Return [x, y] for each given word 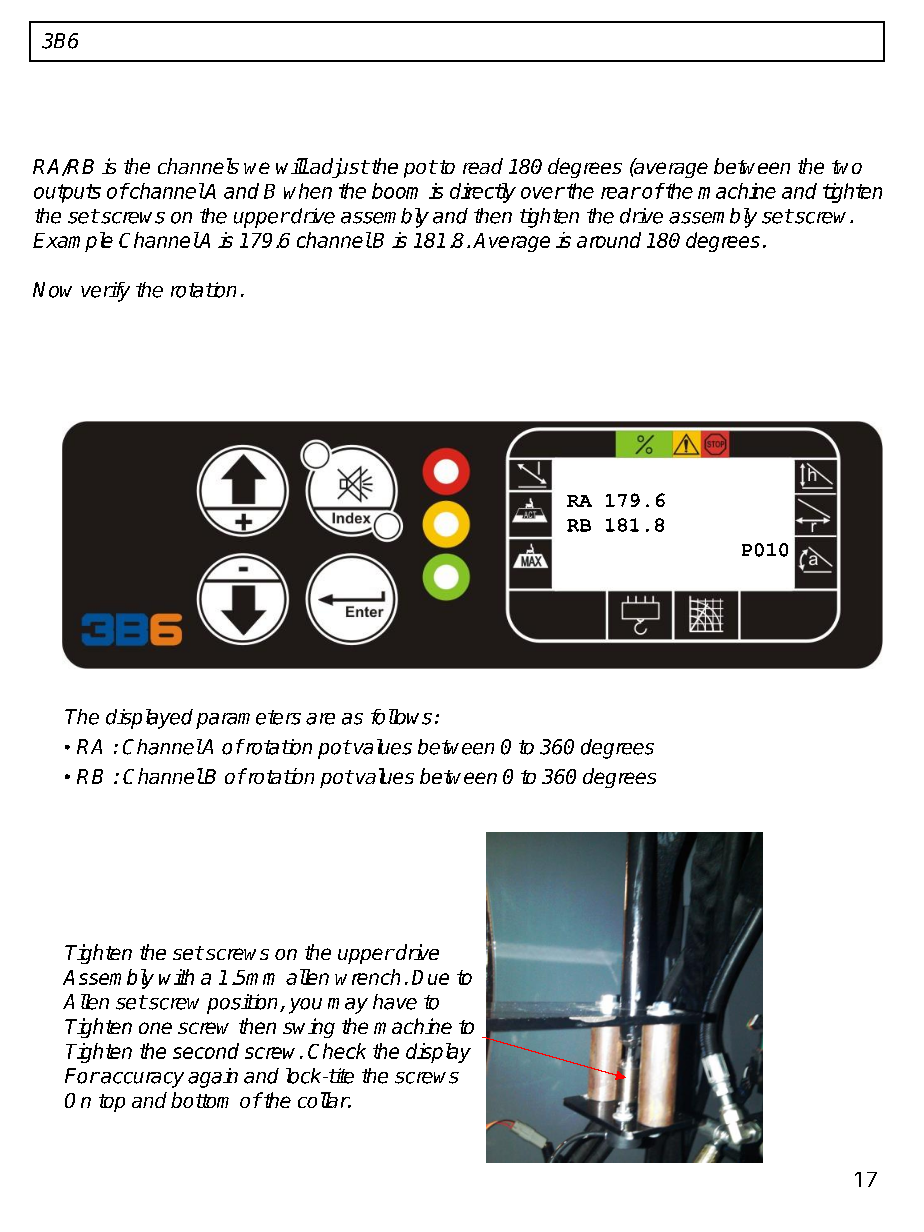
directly [483, 193]
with [176, 977]
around [609, 240]
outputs [67, 193]
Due [430, 977]
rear [620, 193]
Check [337, 1051]
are [320, 719]
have [395, 1002]
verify [105, 292]
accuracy [141, 1080]
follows [401, 717]
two [847, 167]
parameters [248, 719]
